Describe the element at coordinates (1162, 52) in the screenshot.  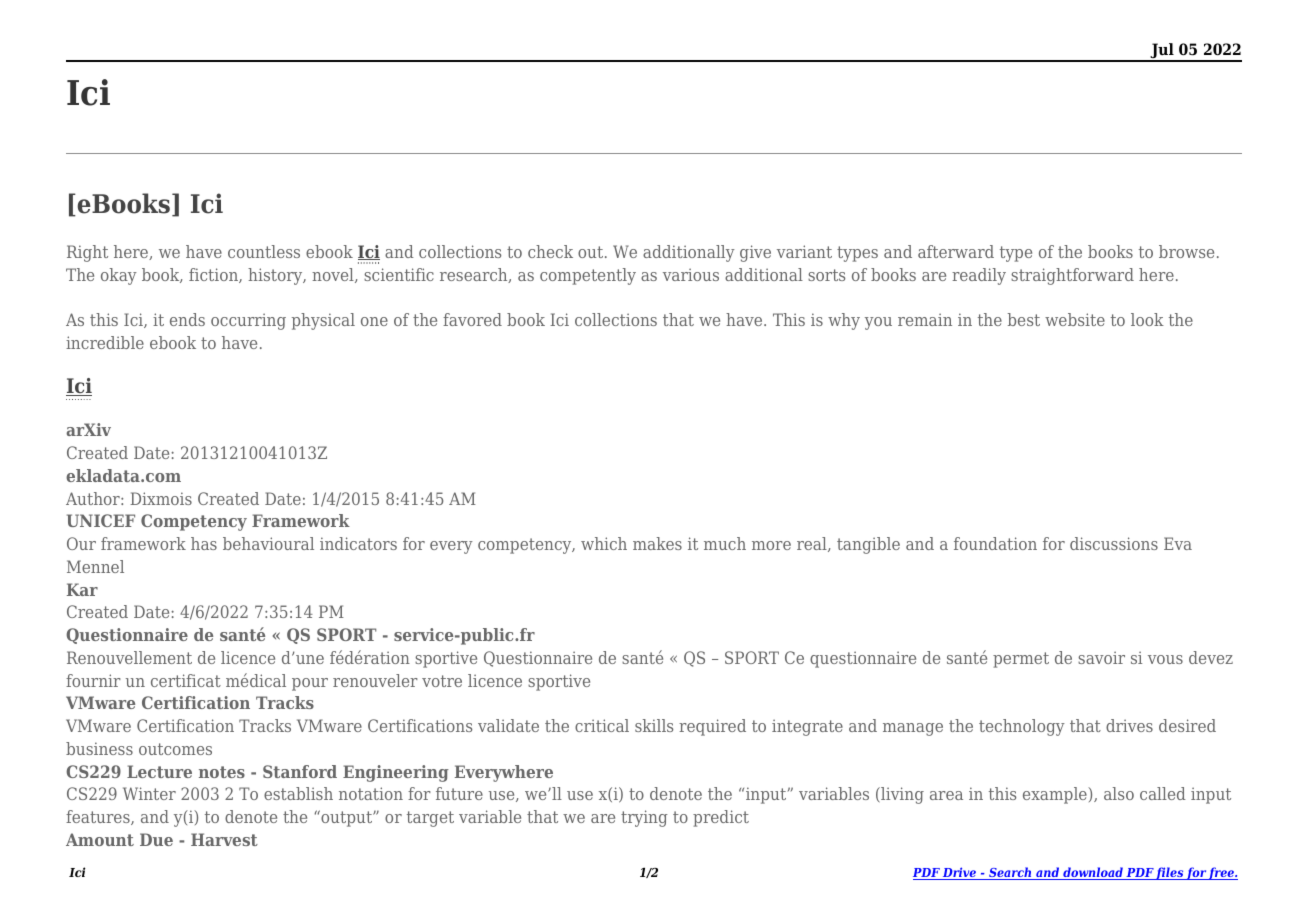
I see `Jul` at that location.
